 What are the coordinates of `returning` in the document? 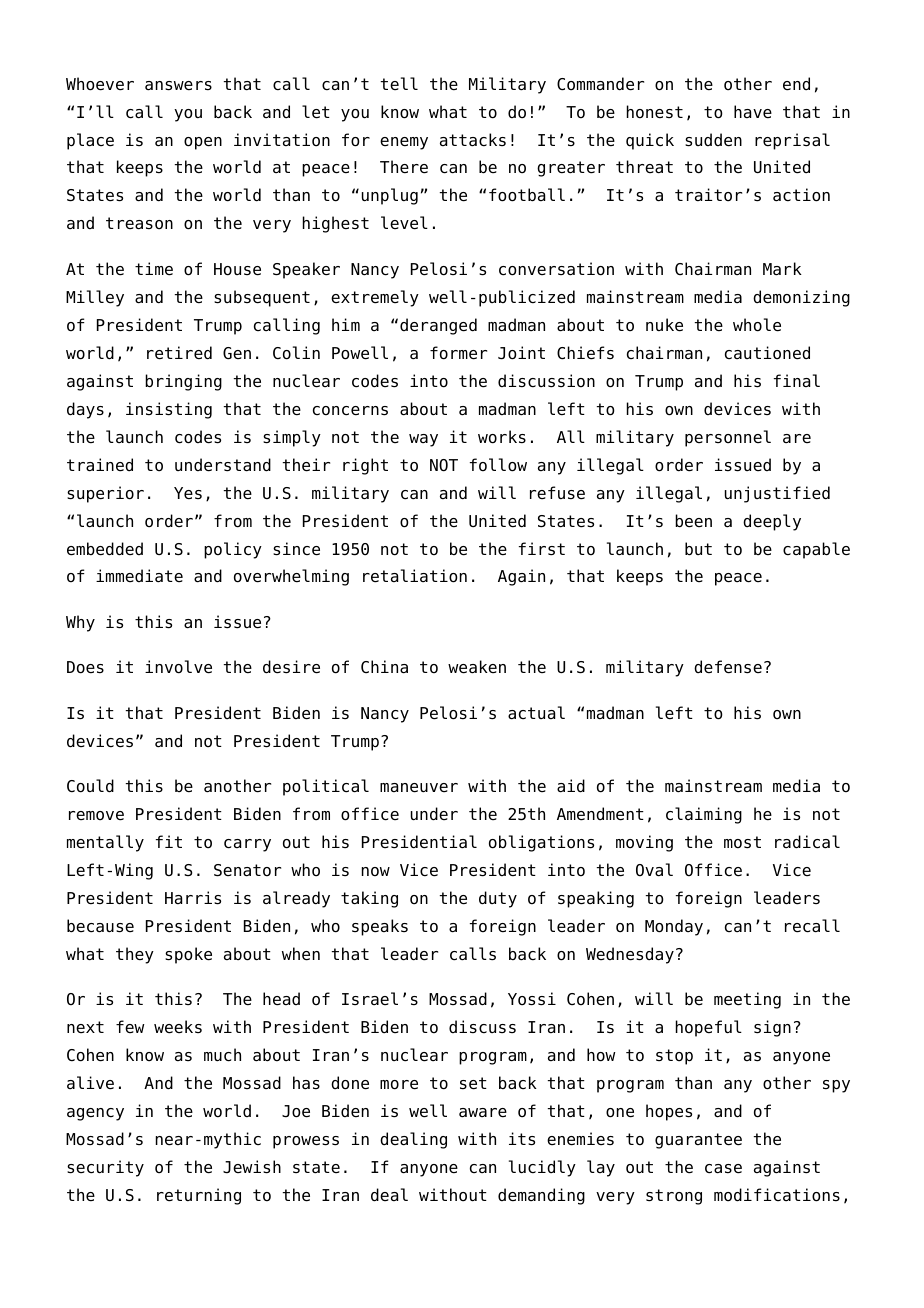 It's located at (199, 1196).
